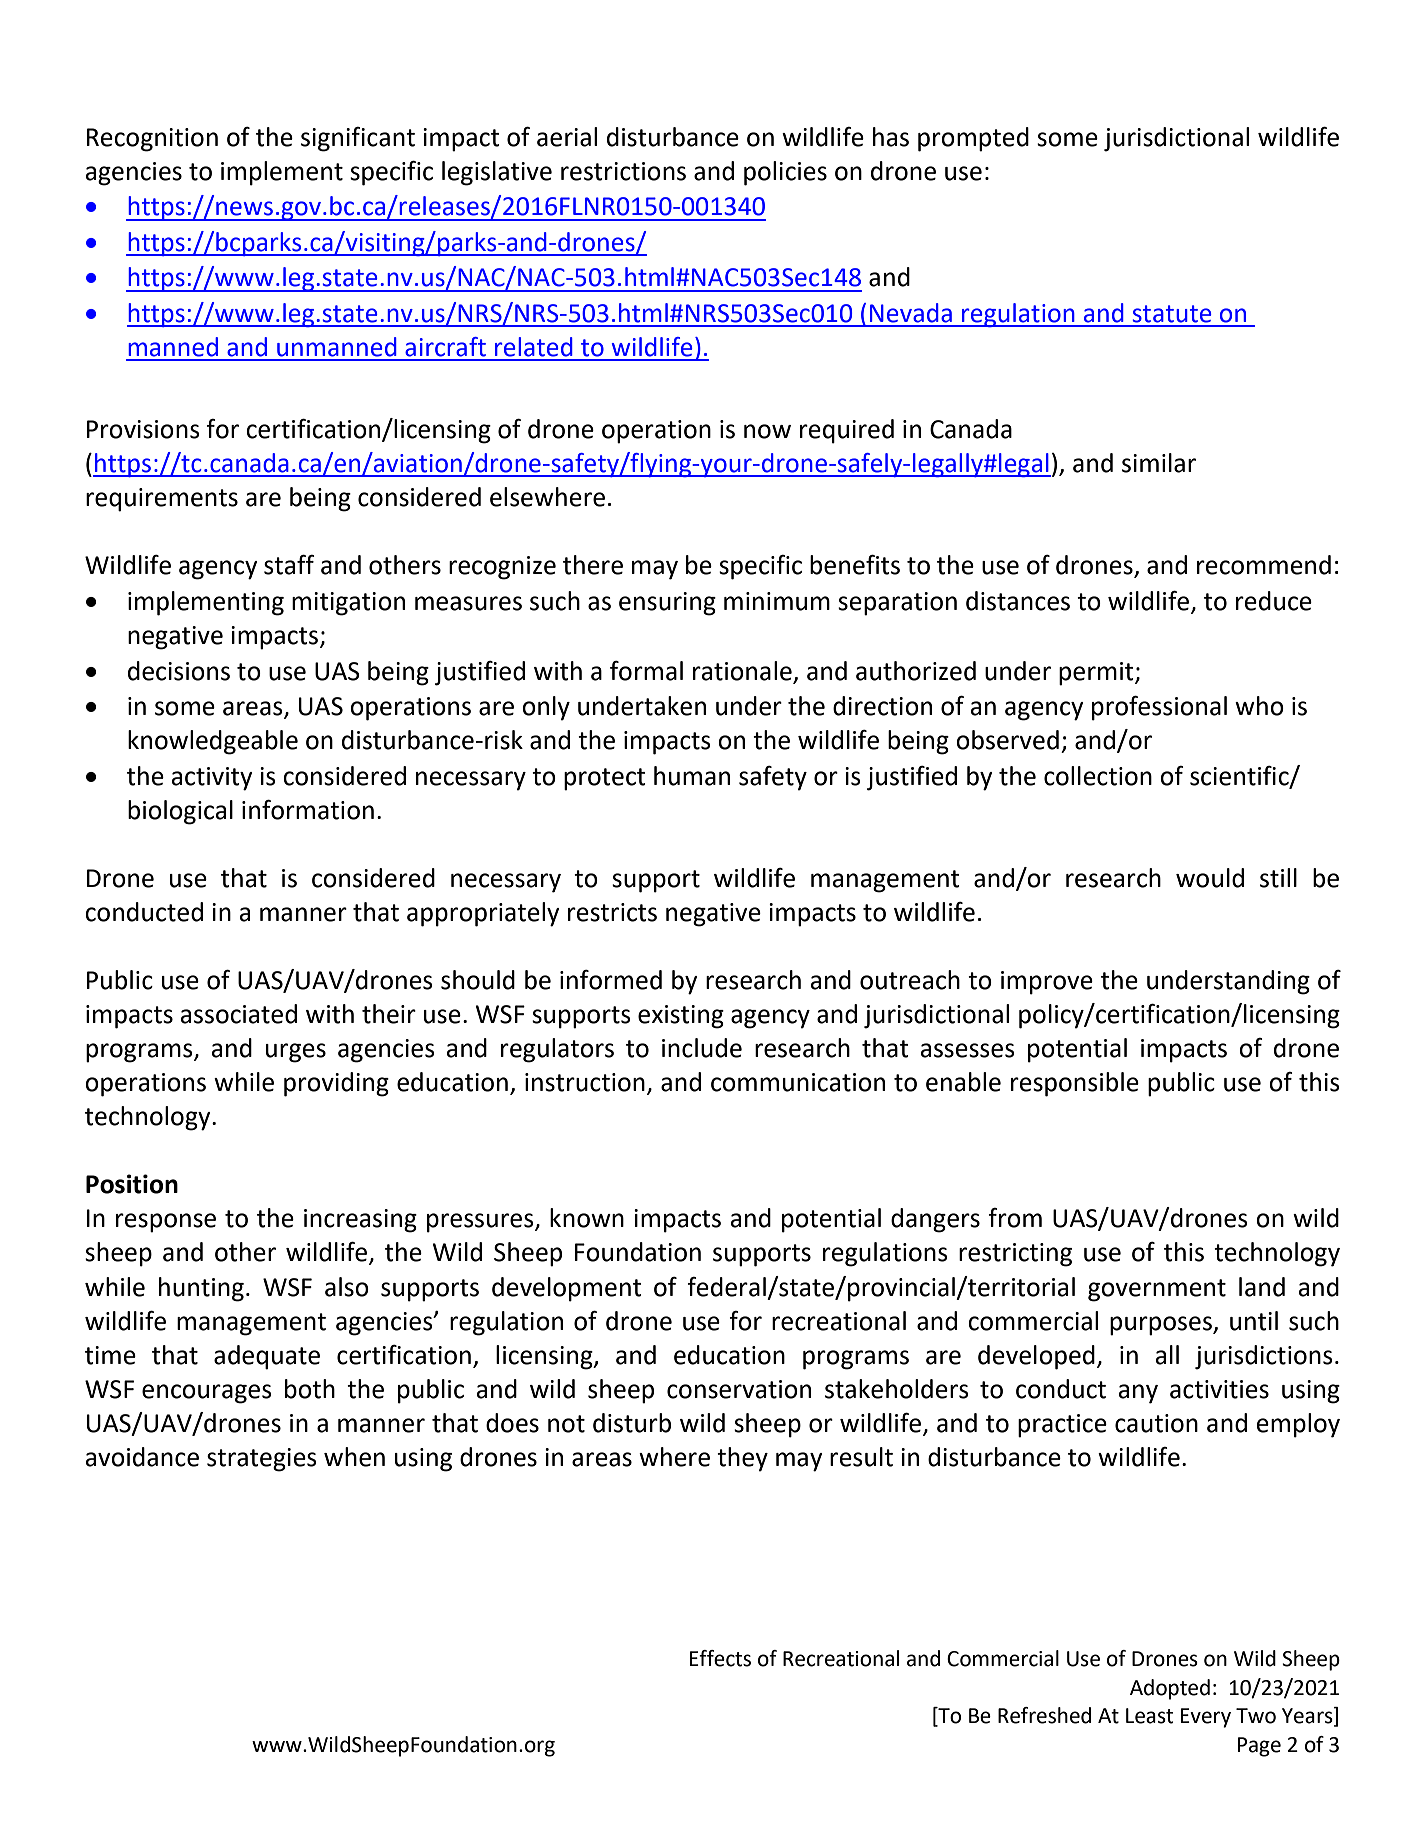 The width and height of the screenshot is (1423, 1842). What do you see at coordinates (1170, 1689) in the screenshot?
I see `Adopted` at bounding box center [1170, 1689].
